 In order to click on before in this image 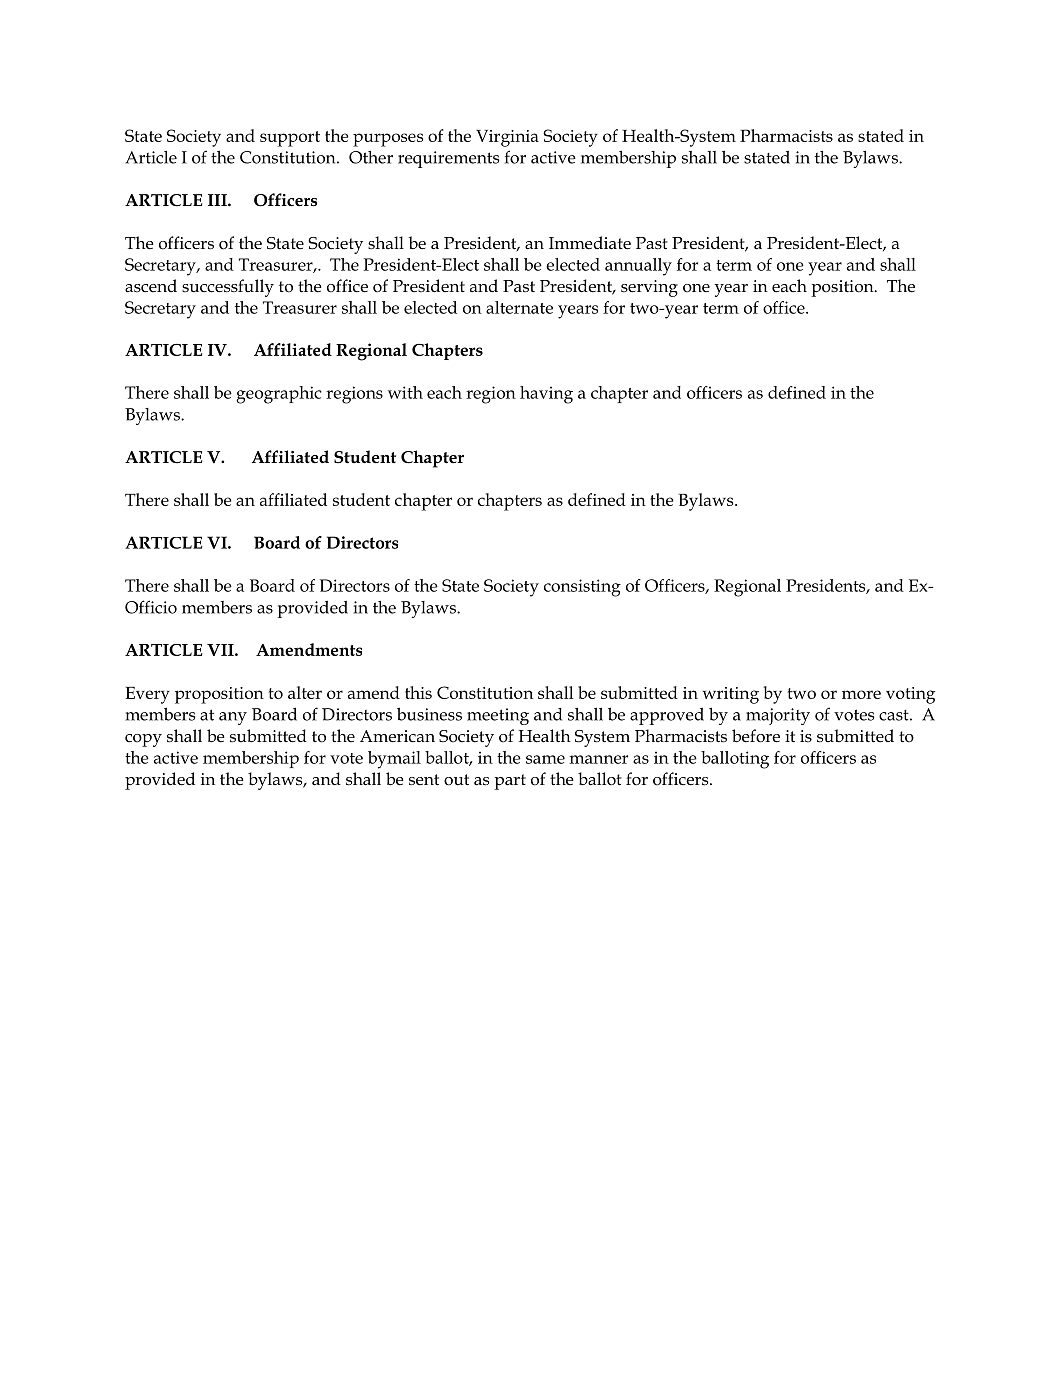, I will do `click(756, 736)`.
